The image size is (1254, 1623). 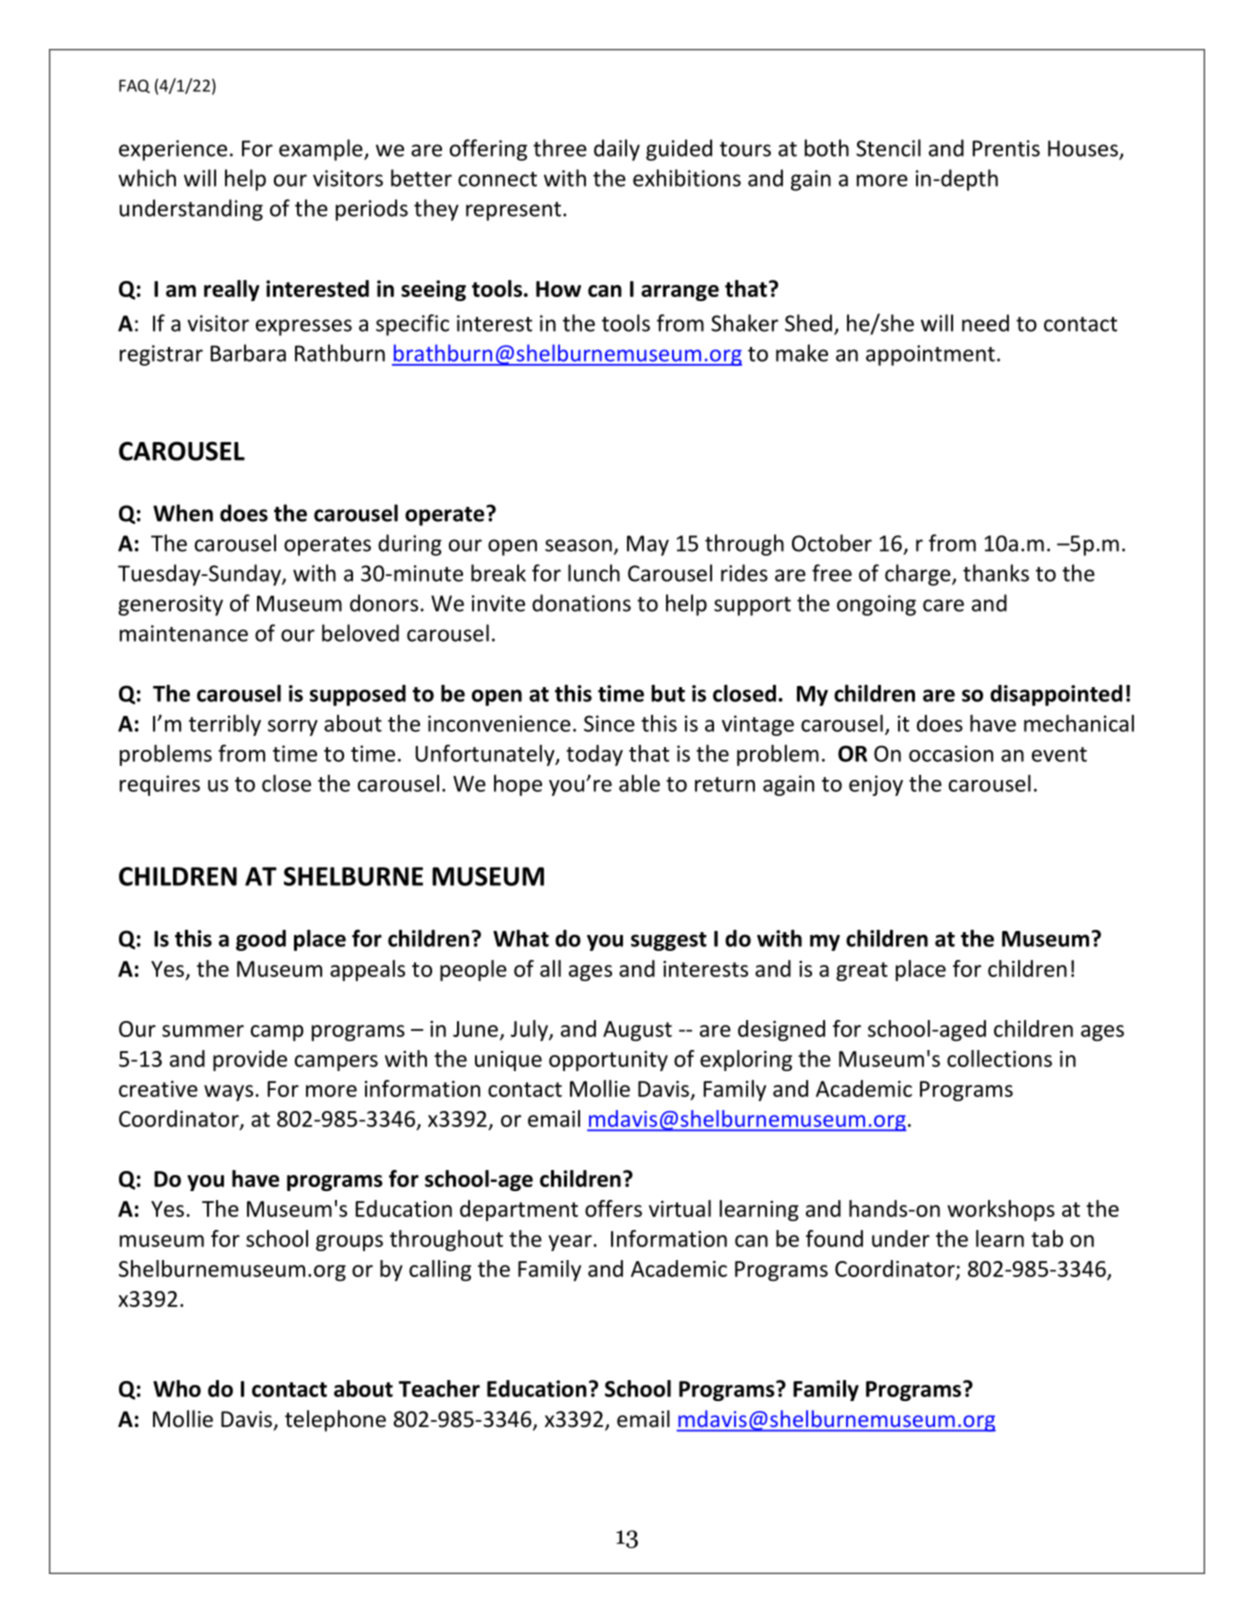 I want to click on example, so click(x=322, y=150).
